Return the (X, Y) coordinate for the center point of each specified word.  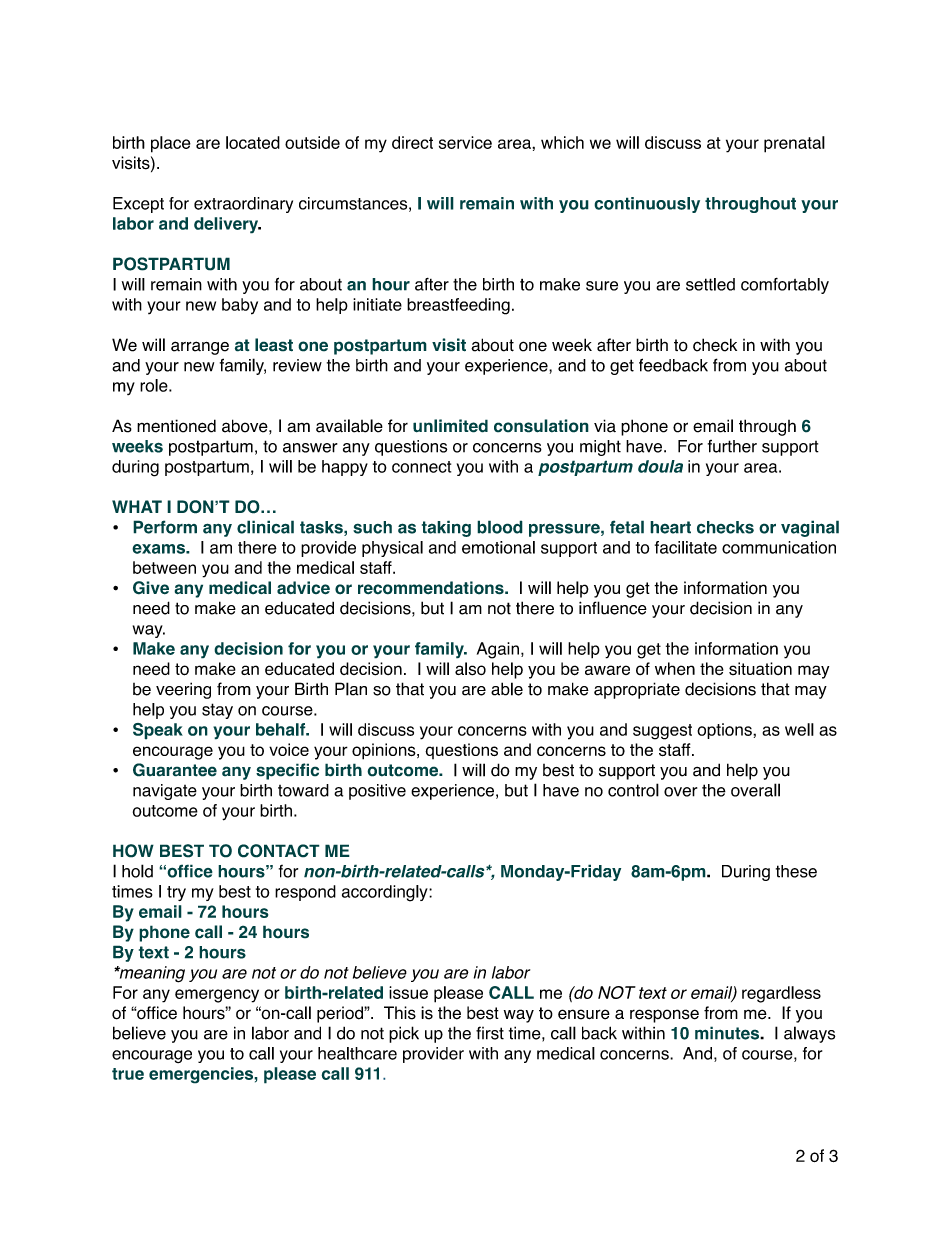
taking (446, 528)
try (176, 893)
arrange (200, 348)
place (171, 144)
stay (217, 711)
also (470, 669)
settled (710, 284)
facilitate (686, 547)
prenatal (794, 144)
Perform (165, 527)
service (465, 142)
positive (377, 792)
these (796, 871)
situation (760, 668)
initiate (377, 304)
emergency (217, 996)
